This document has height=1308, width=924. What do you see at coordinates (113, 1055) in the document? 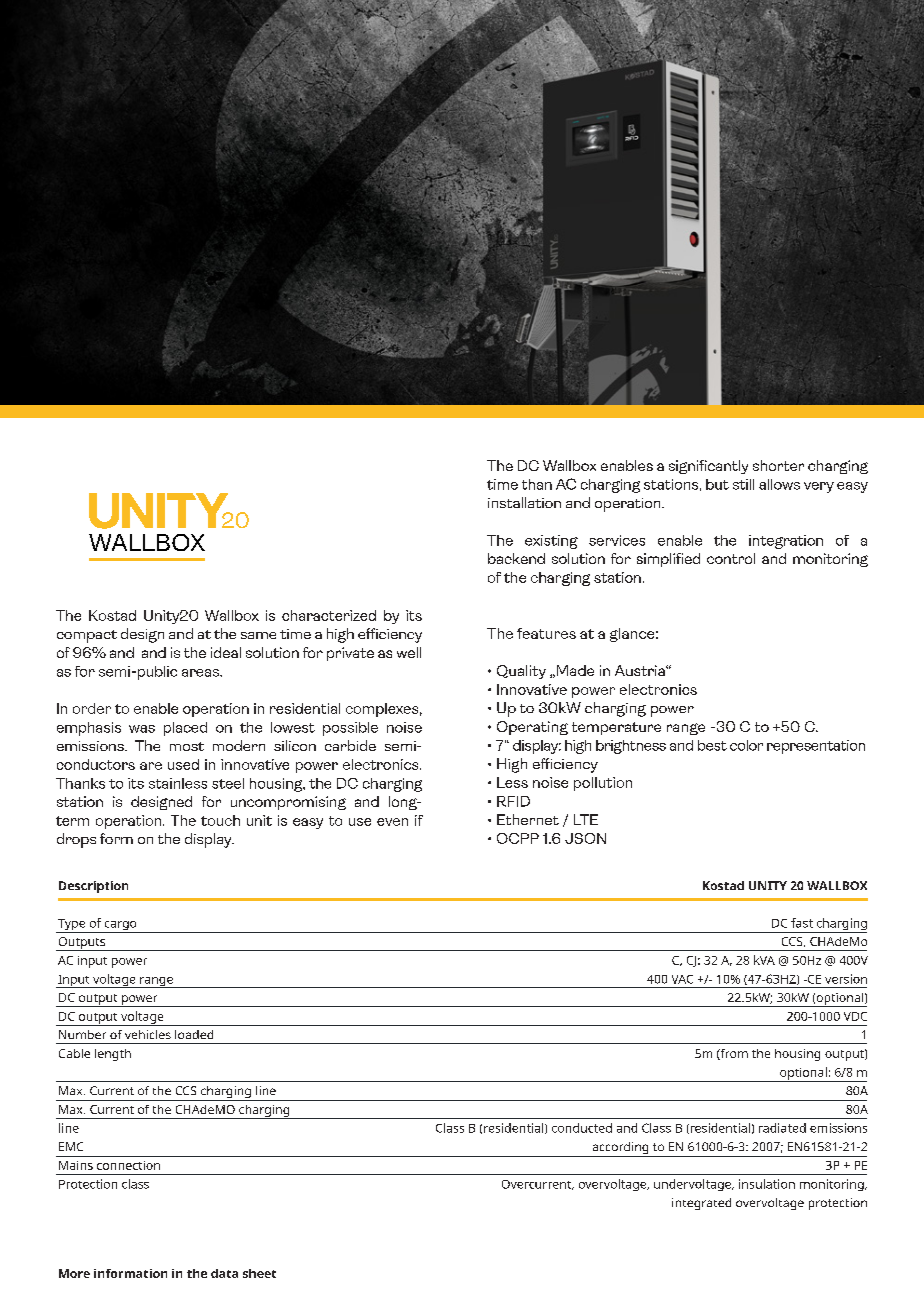
I see `length` at bounding box center [113, 1055].
